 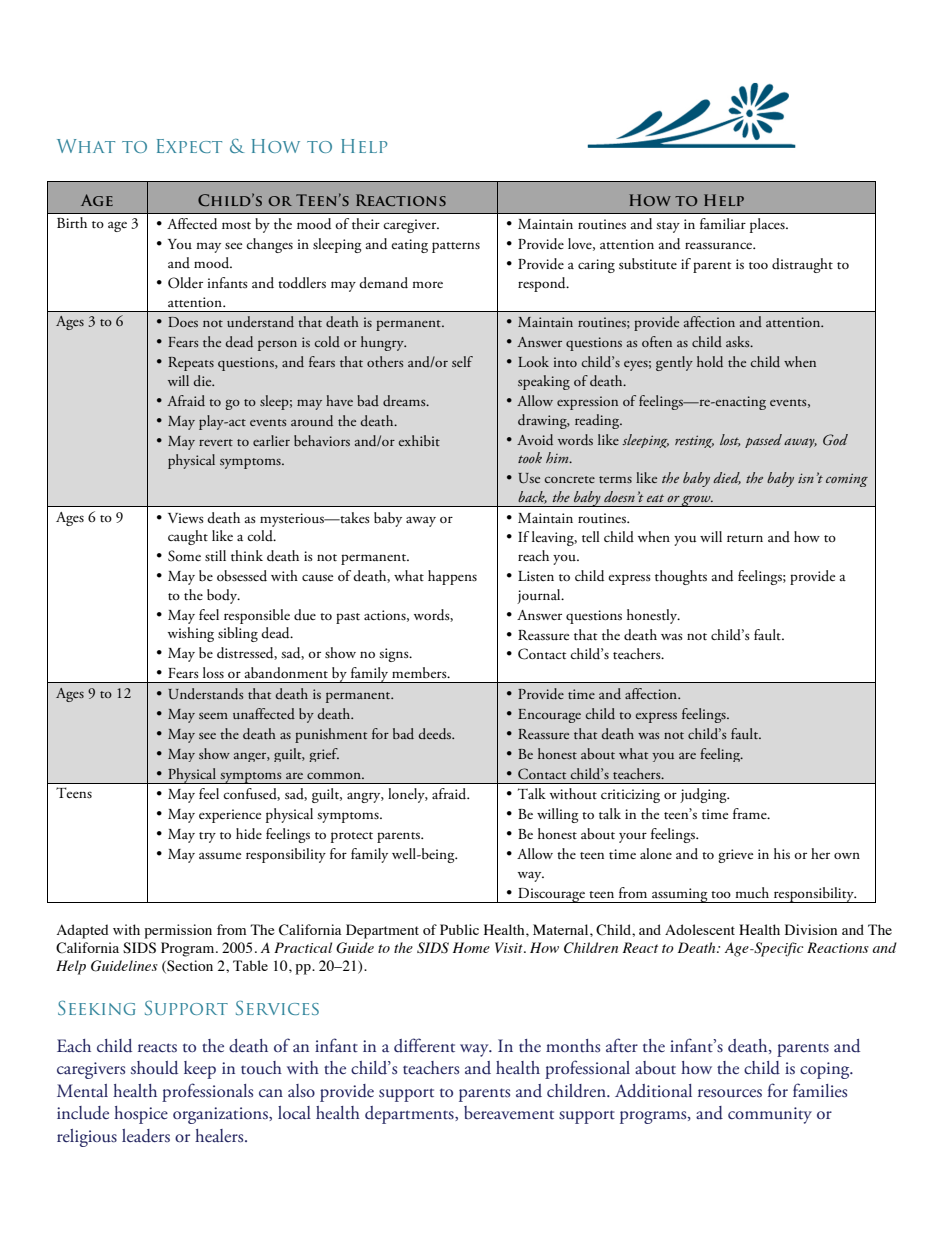 I want to click on places, so click(x=768, y=225).
